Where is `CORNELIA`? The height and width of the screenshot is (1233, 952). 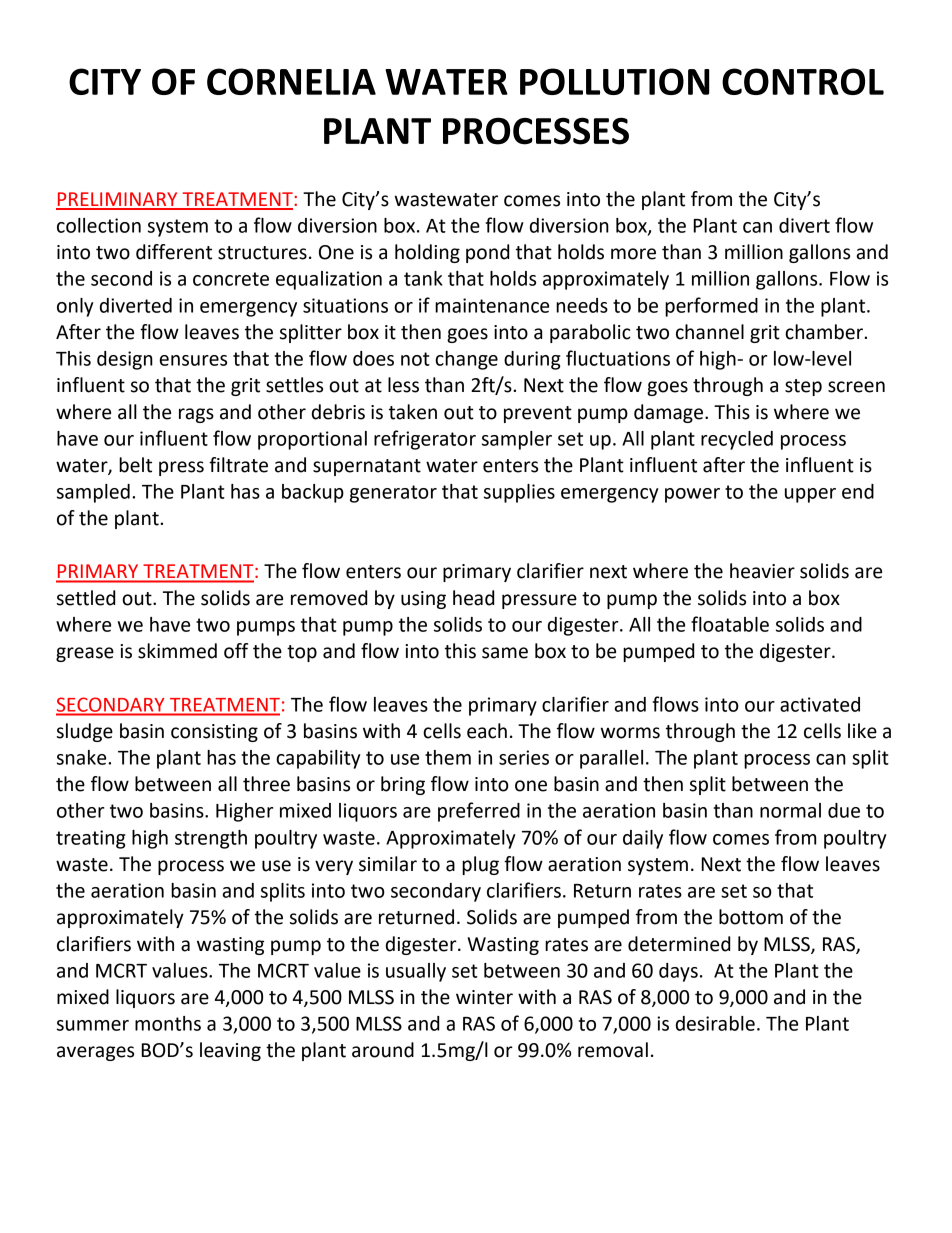
CORNELIA is located at coordinates (291, 81).
